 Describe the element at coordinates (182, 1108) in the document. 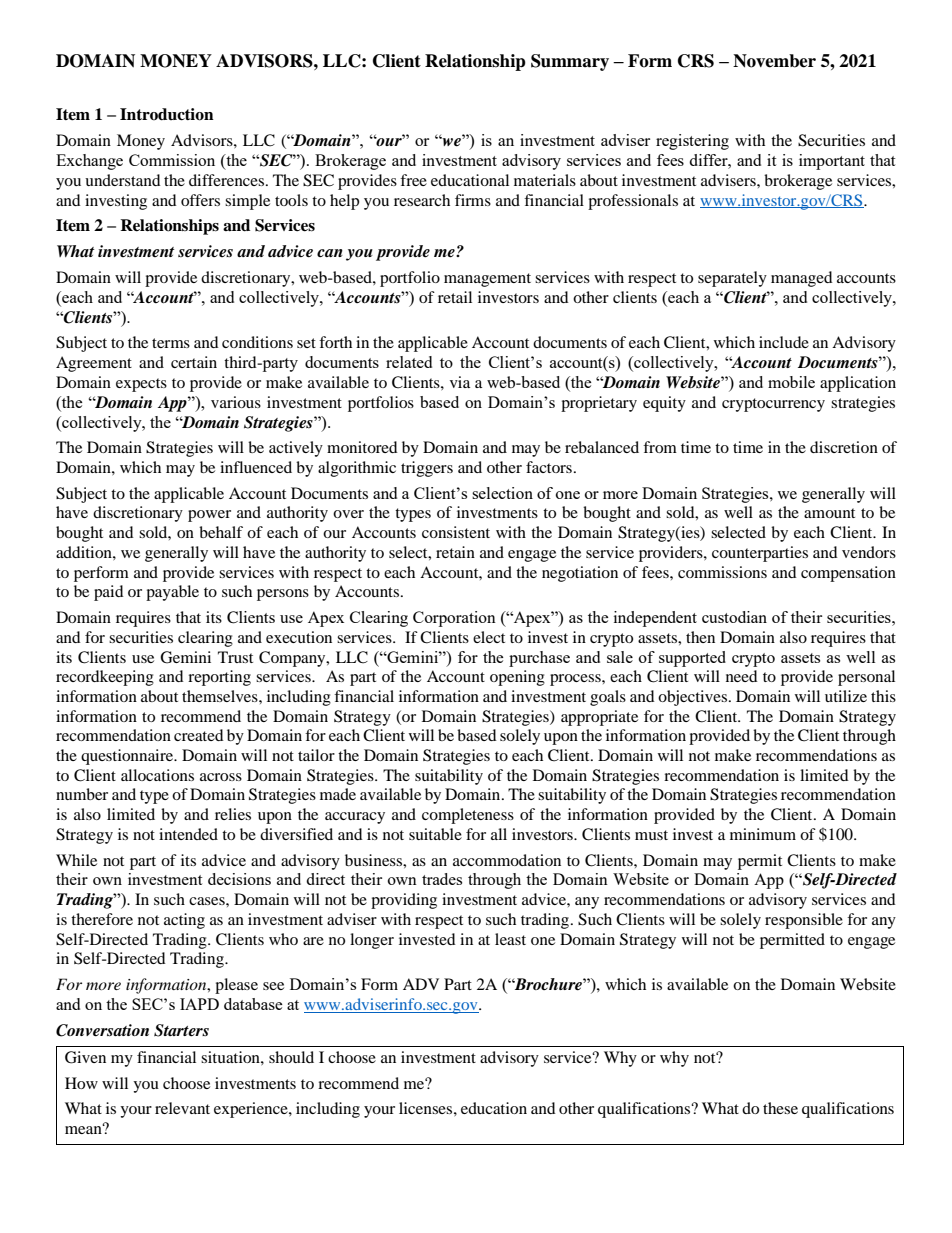

I see `relevant` at that location.
